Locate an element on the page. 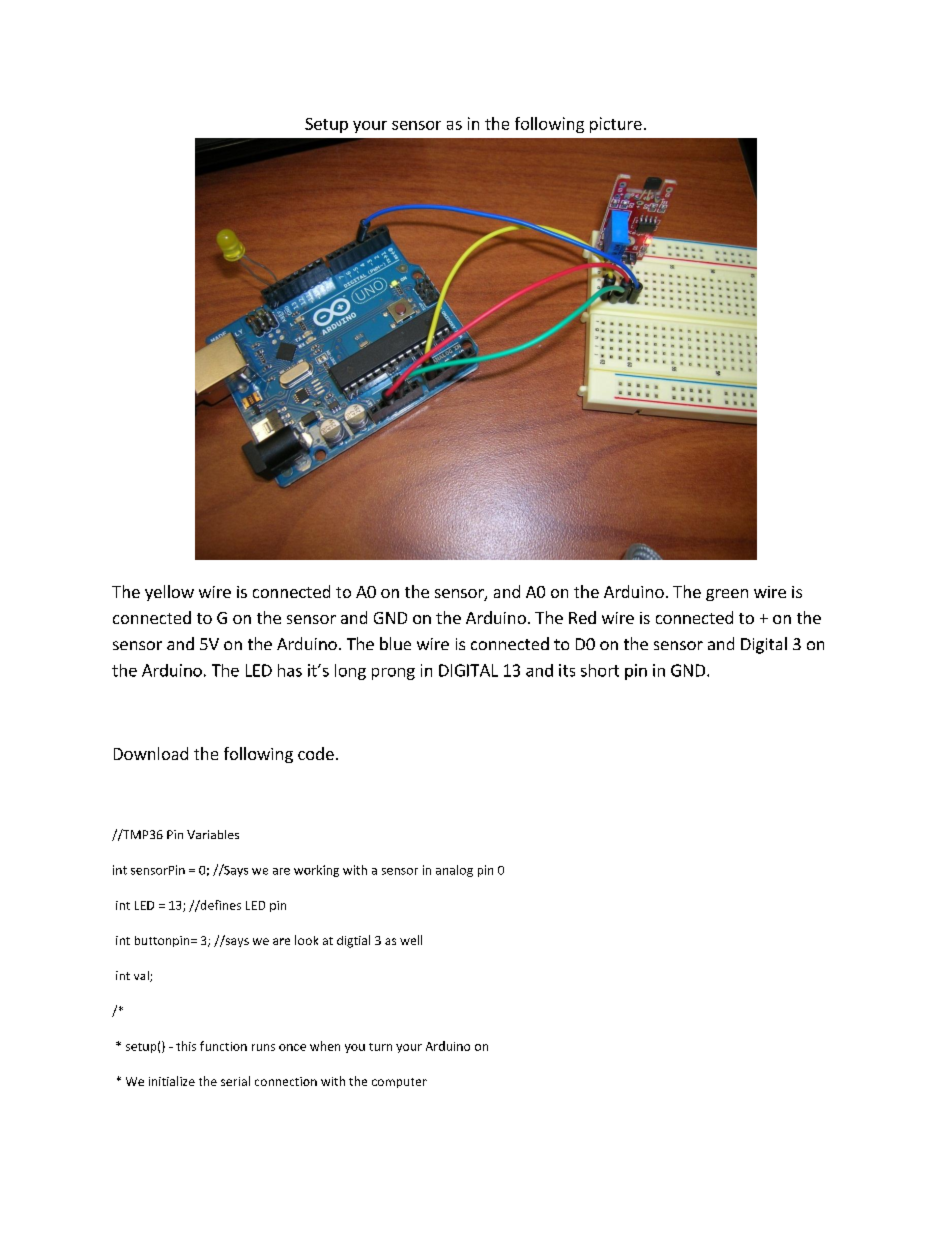 The image size is (952, 1233). working is located at coordinates (316, 871).
